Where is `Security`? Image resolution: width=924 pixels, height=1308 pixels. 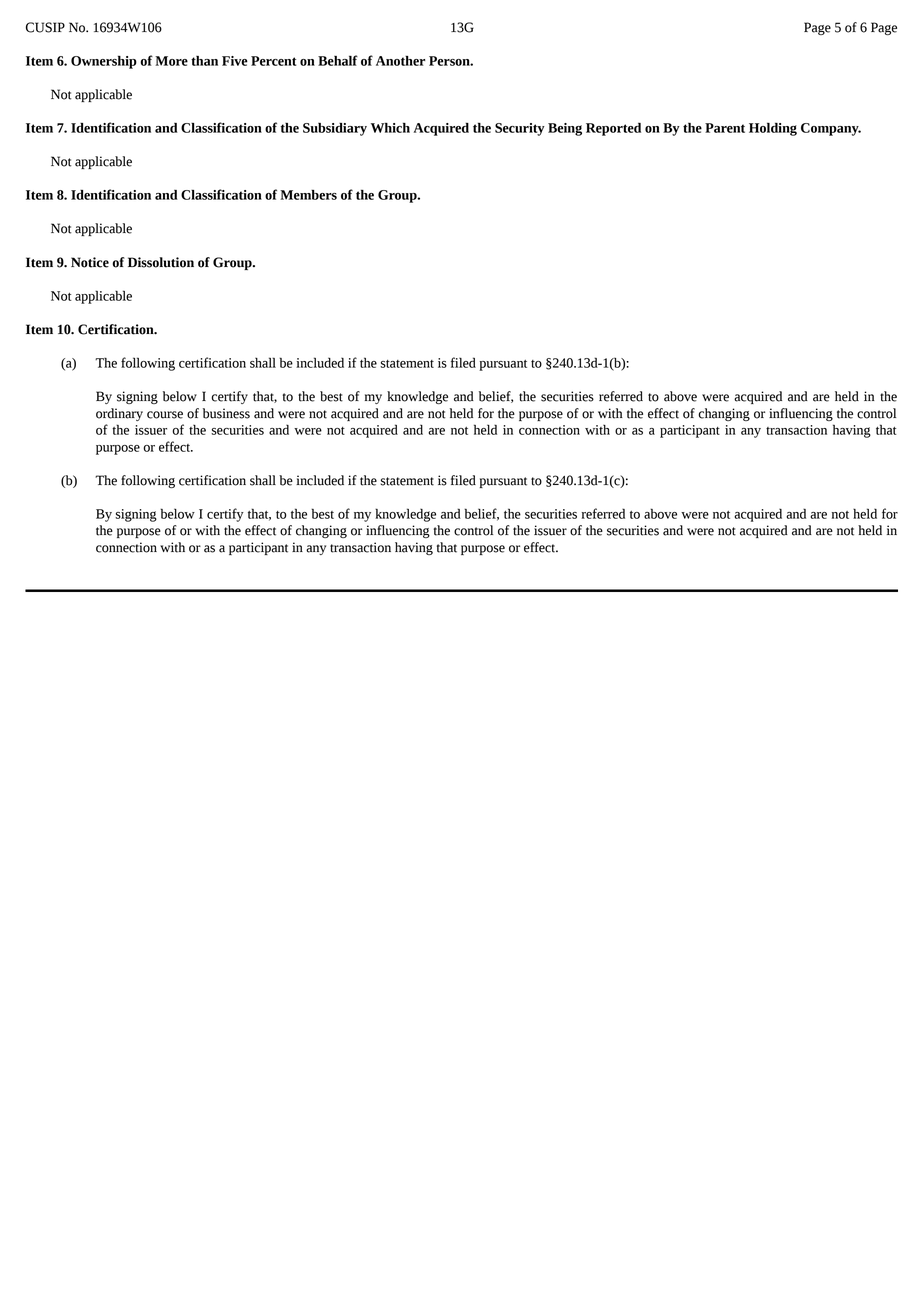
Security is located at coordinates (520, 129).
